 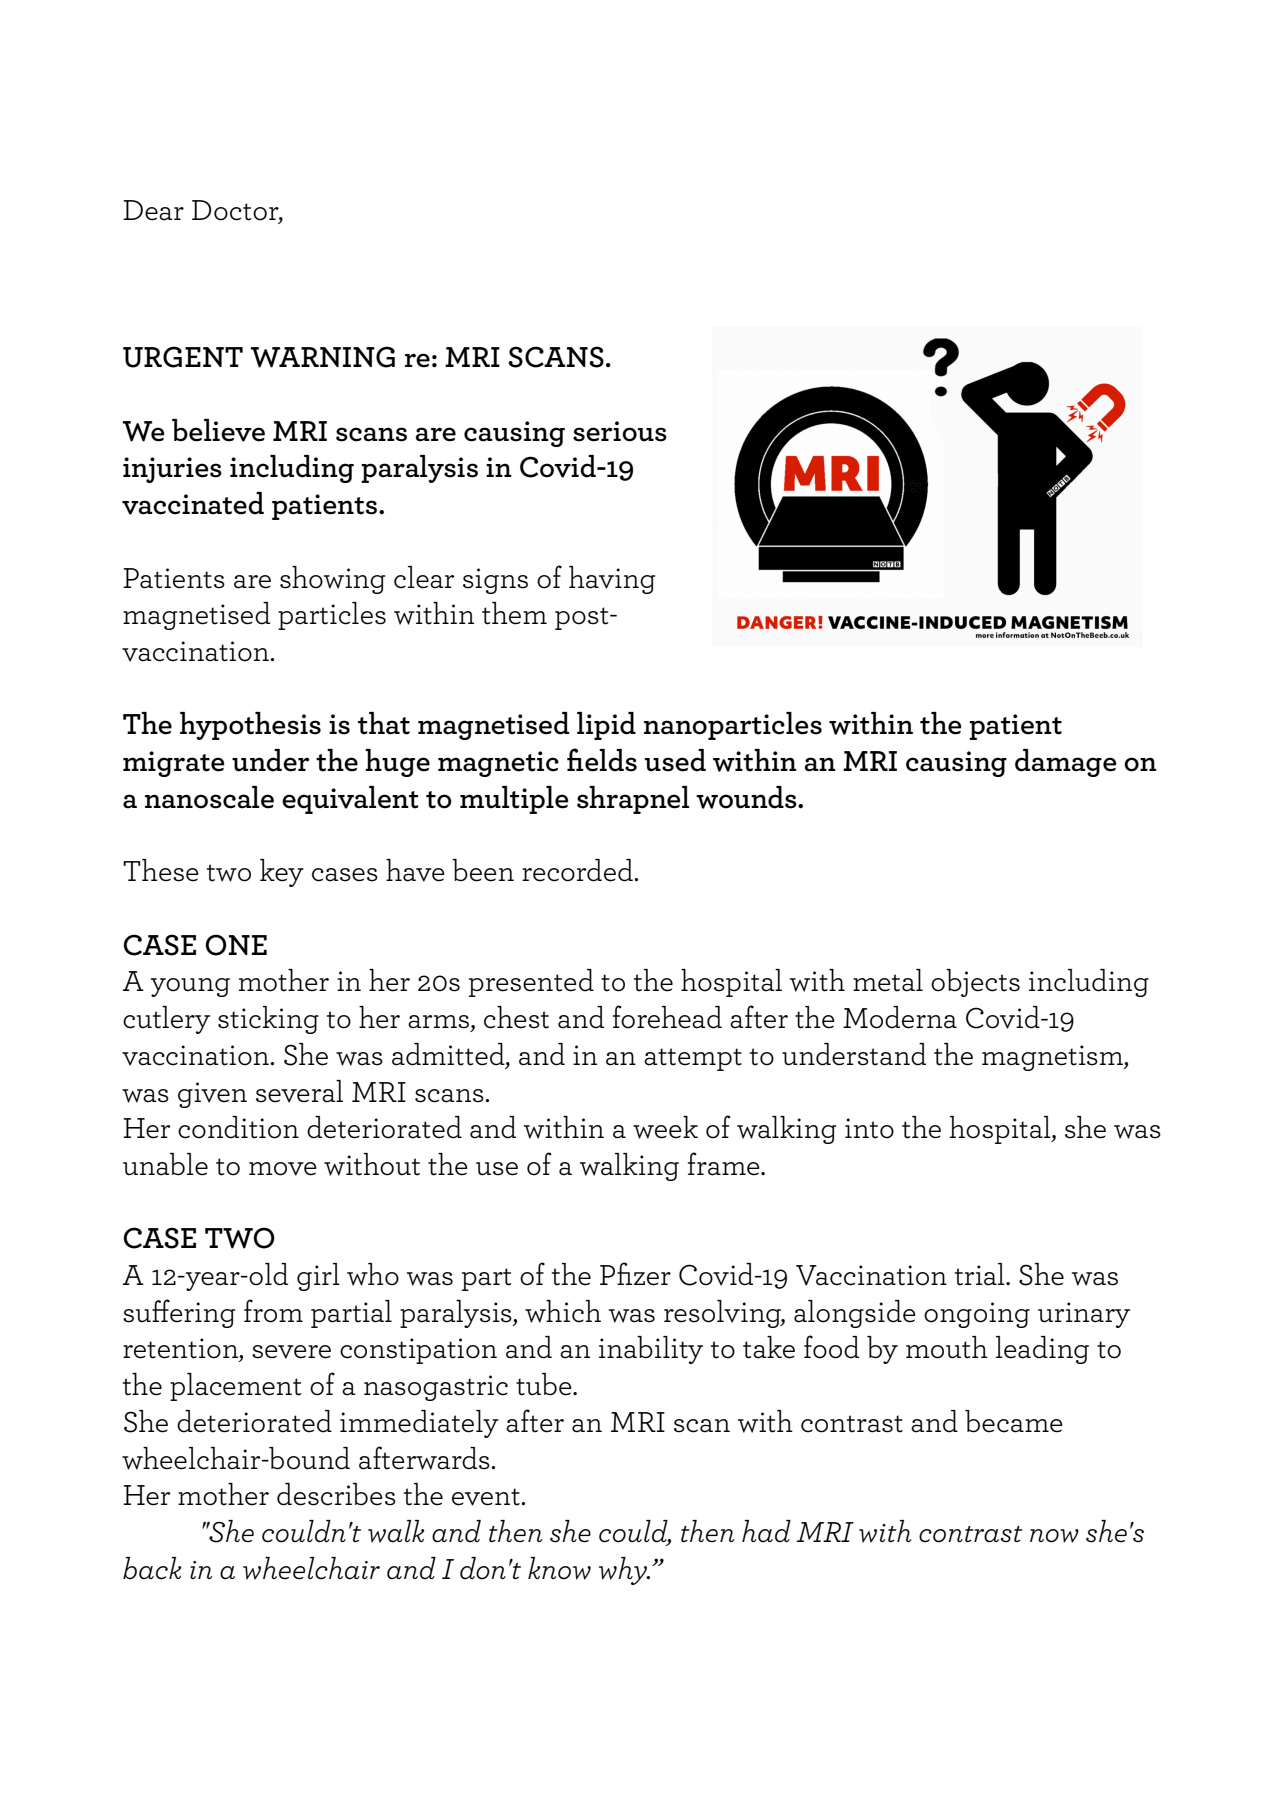 What do you see at coordinates (975, 983) in the image?
I see `objects` at bounding box center [975, 983].
